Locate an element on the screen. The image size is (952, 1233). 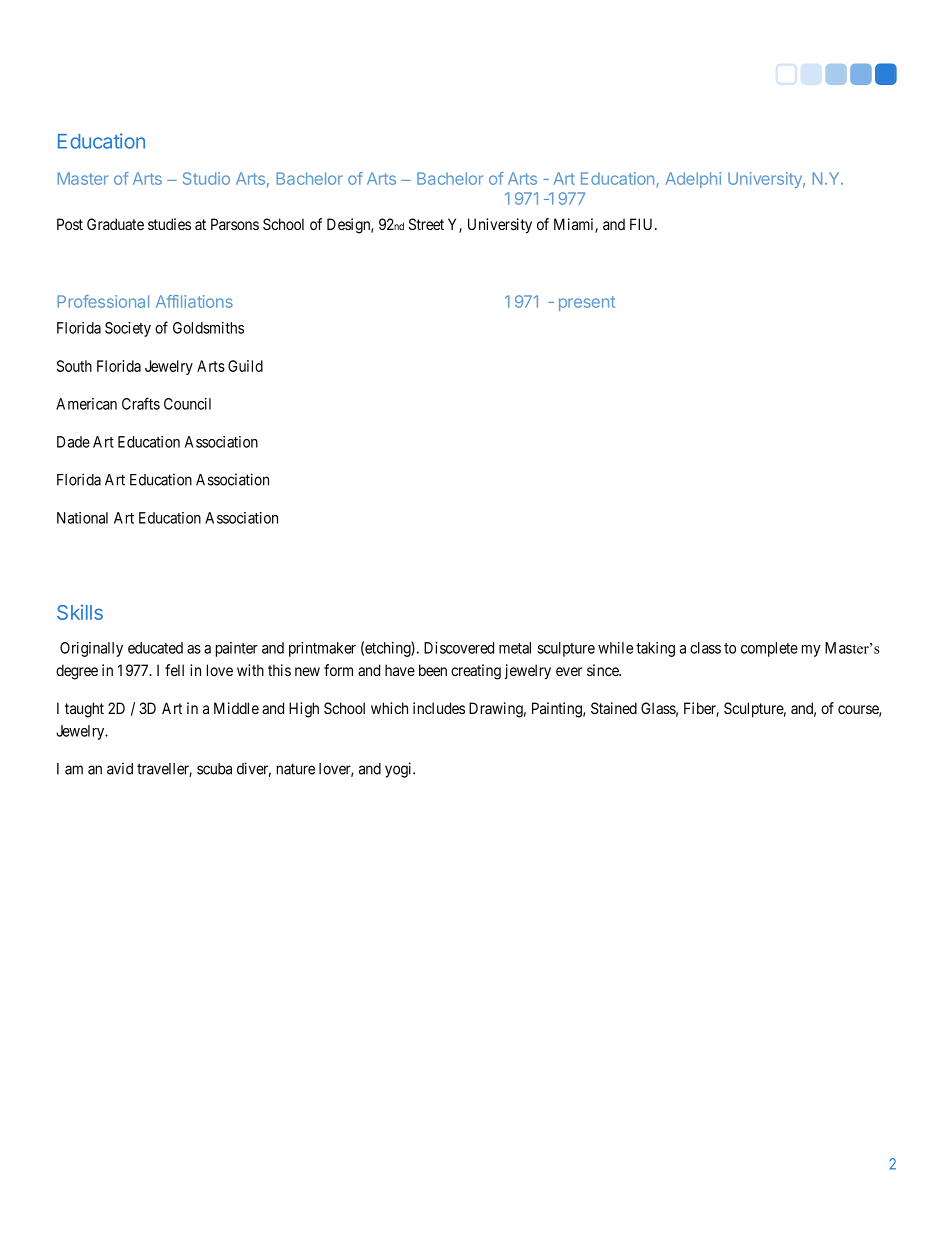
Dade is located at coordinates (73, 442).
